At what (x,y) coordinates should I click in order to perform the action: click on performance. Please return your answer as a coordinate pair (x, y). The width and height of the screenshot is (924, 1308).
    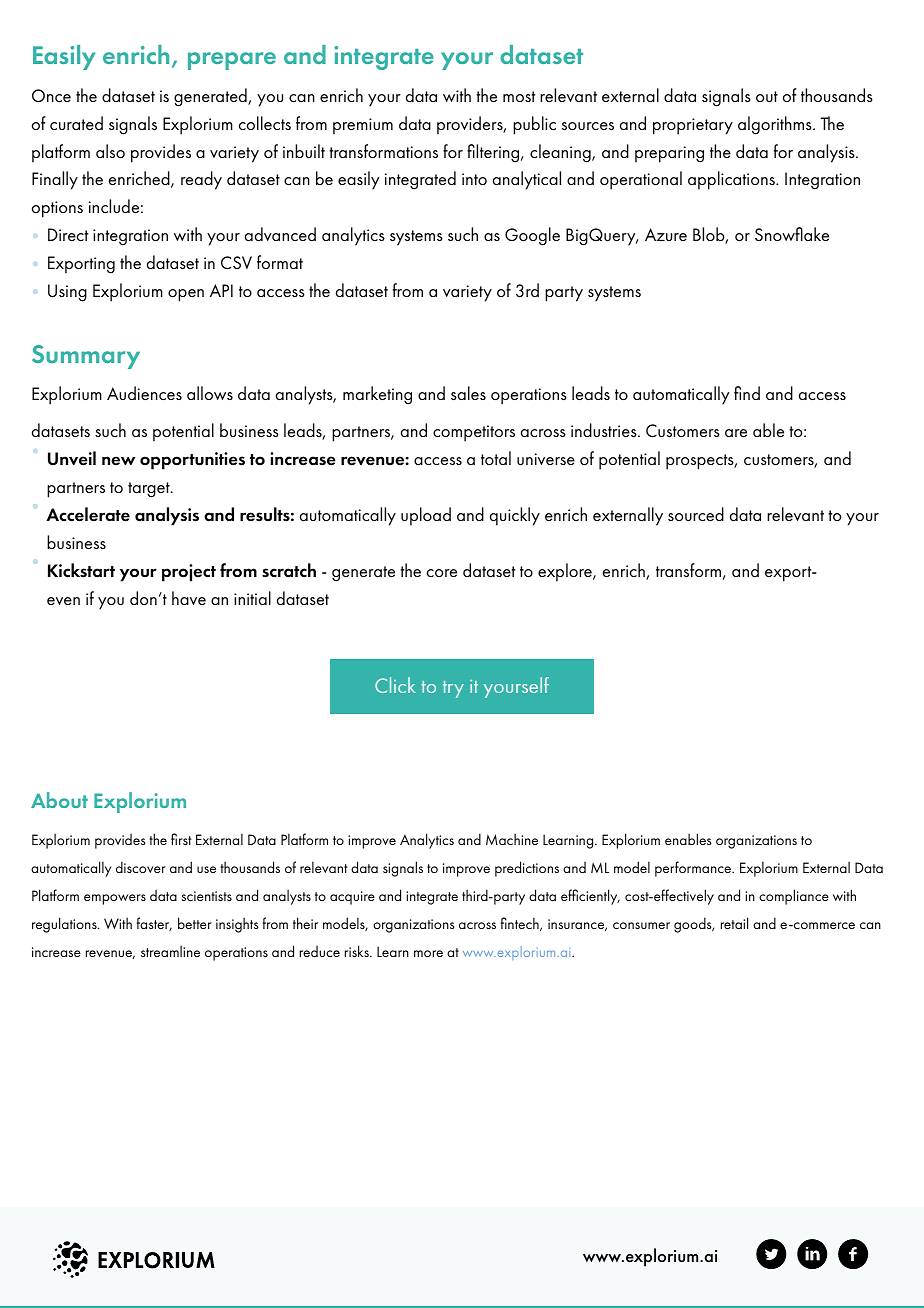
    Looking at the image, I should click on (694, 869).
